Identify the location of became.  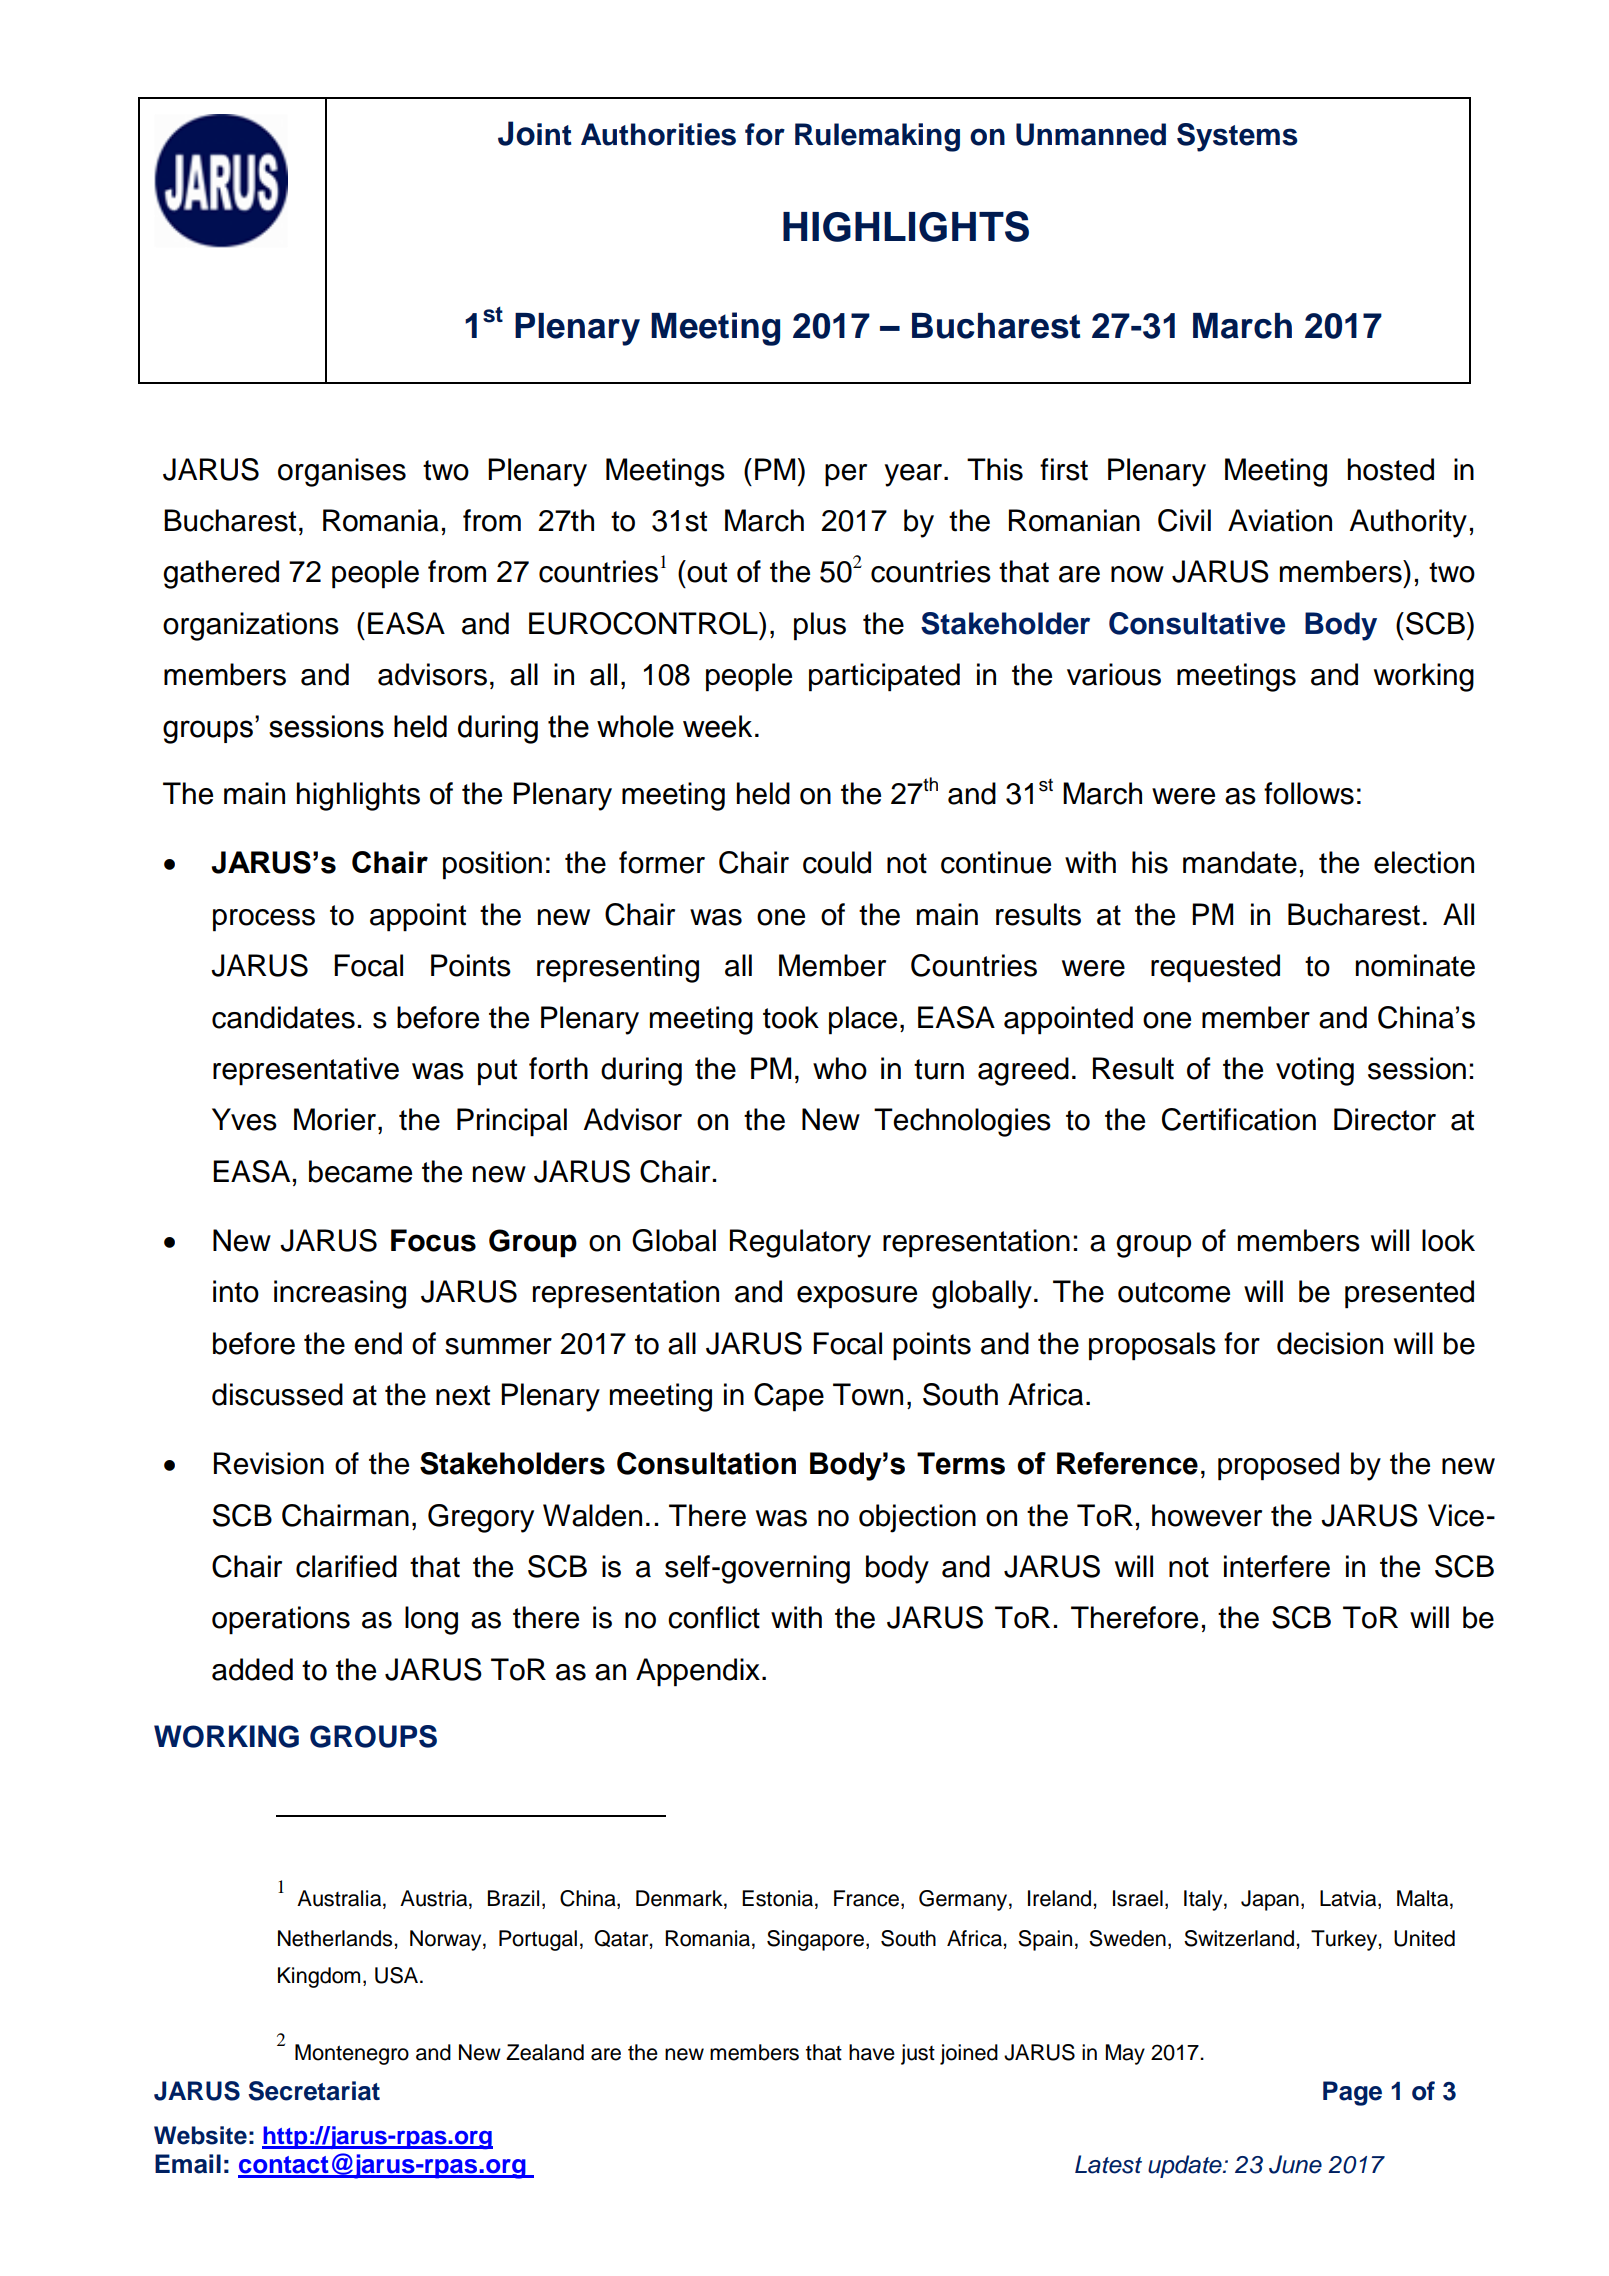
(360, 1171).
